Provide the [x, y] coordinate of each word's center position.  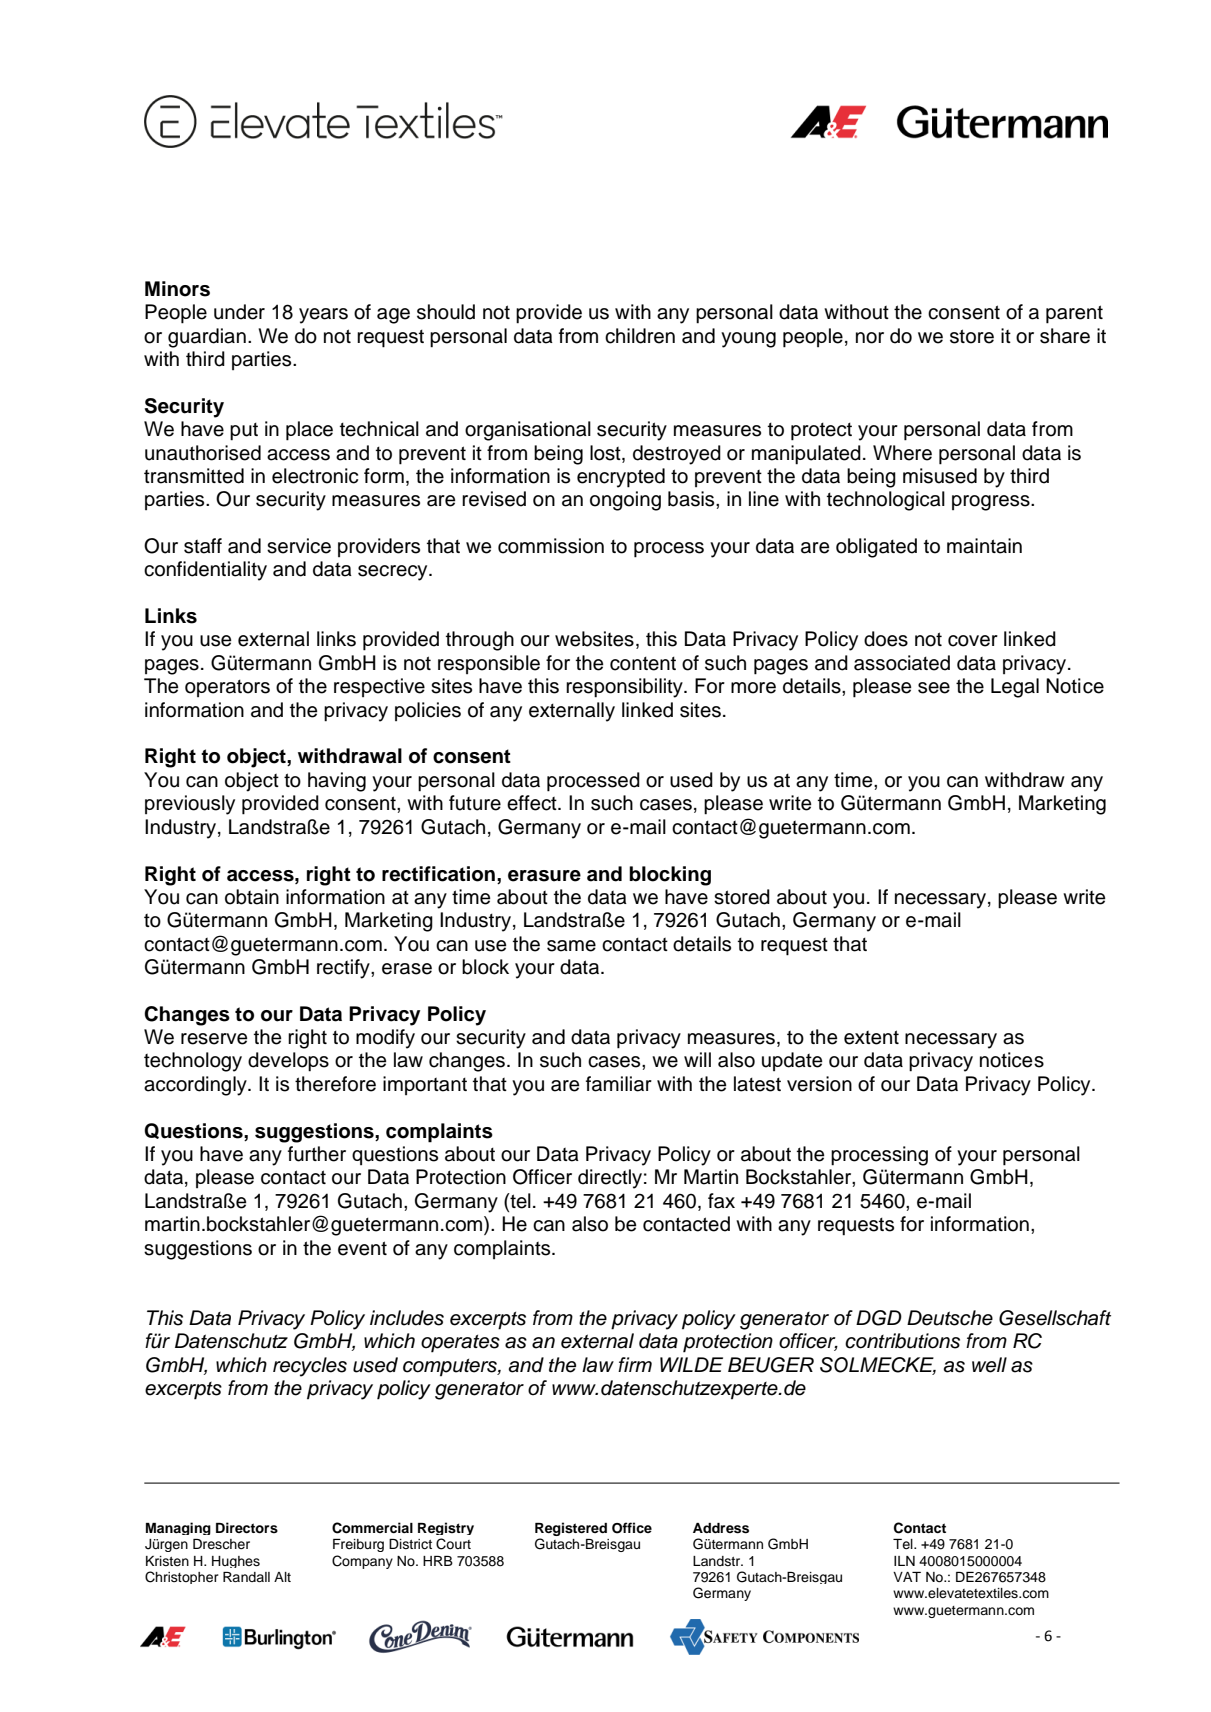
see [934, 688]
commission [551, 546]
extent [871, 1037]
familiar [619, 1084]
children [640, 336]
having [337, 782]
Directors [247, 1528]
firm [635, 1364]
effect [533, 803]
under [239, 312]
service [299, 546]
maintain [984, 546]
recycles [310, 1367]
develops [288, 1062]
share [1065, 336]
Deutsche [950, 1318]
